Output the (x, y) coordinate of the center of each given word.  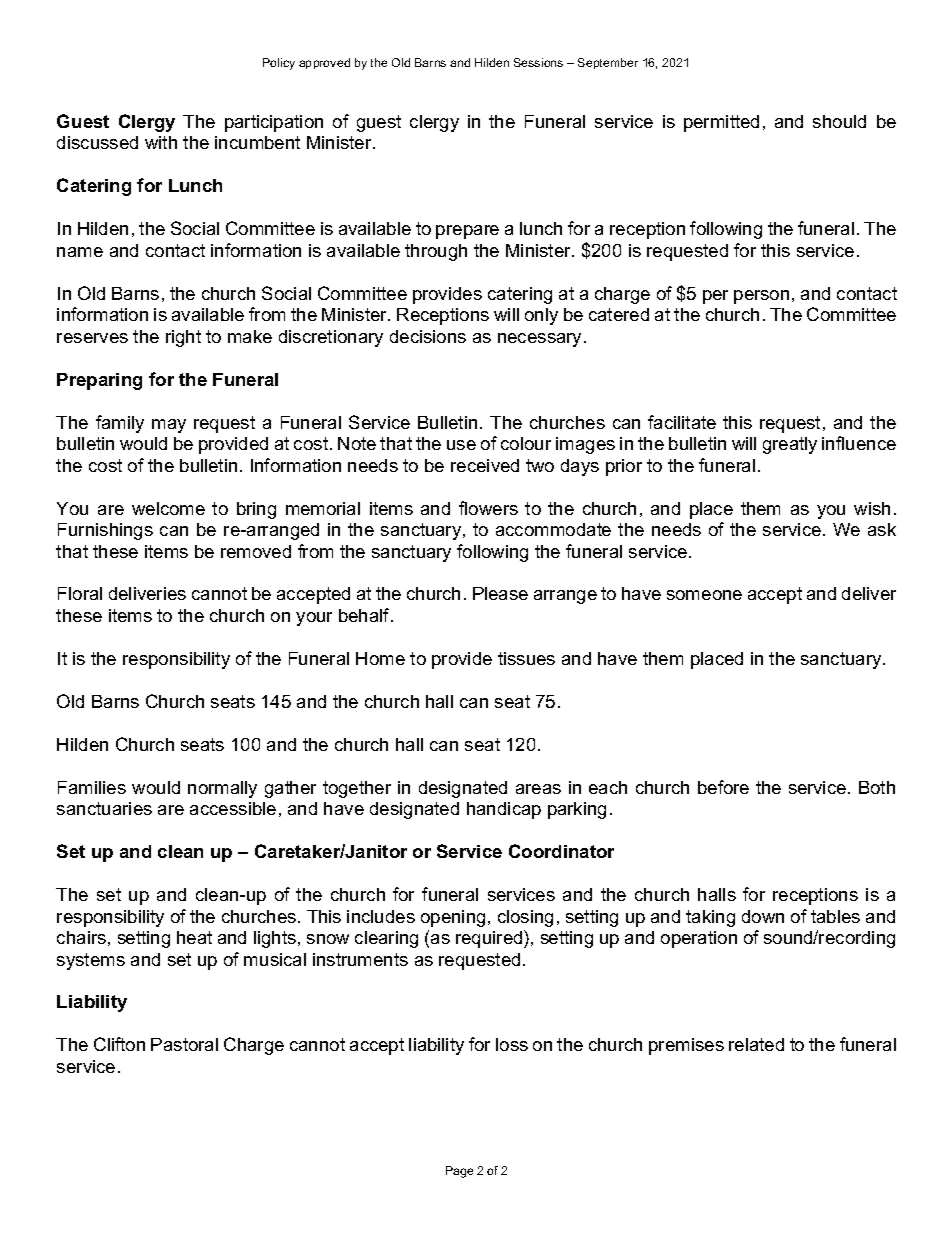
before (723, 787)
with (161, 142)
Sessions (538, 62)
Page (459, 1172)
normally (222, 789)
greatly (790, 445)
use (461, 445)
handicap (504, 810)
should (839, 121)
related (756, 1044)
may (169, 426)
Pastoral (184, 1044)
